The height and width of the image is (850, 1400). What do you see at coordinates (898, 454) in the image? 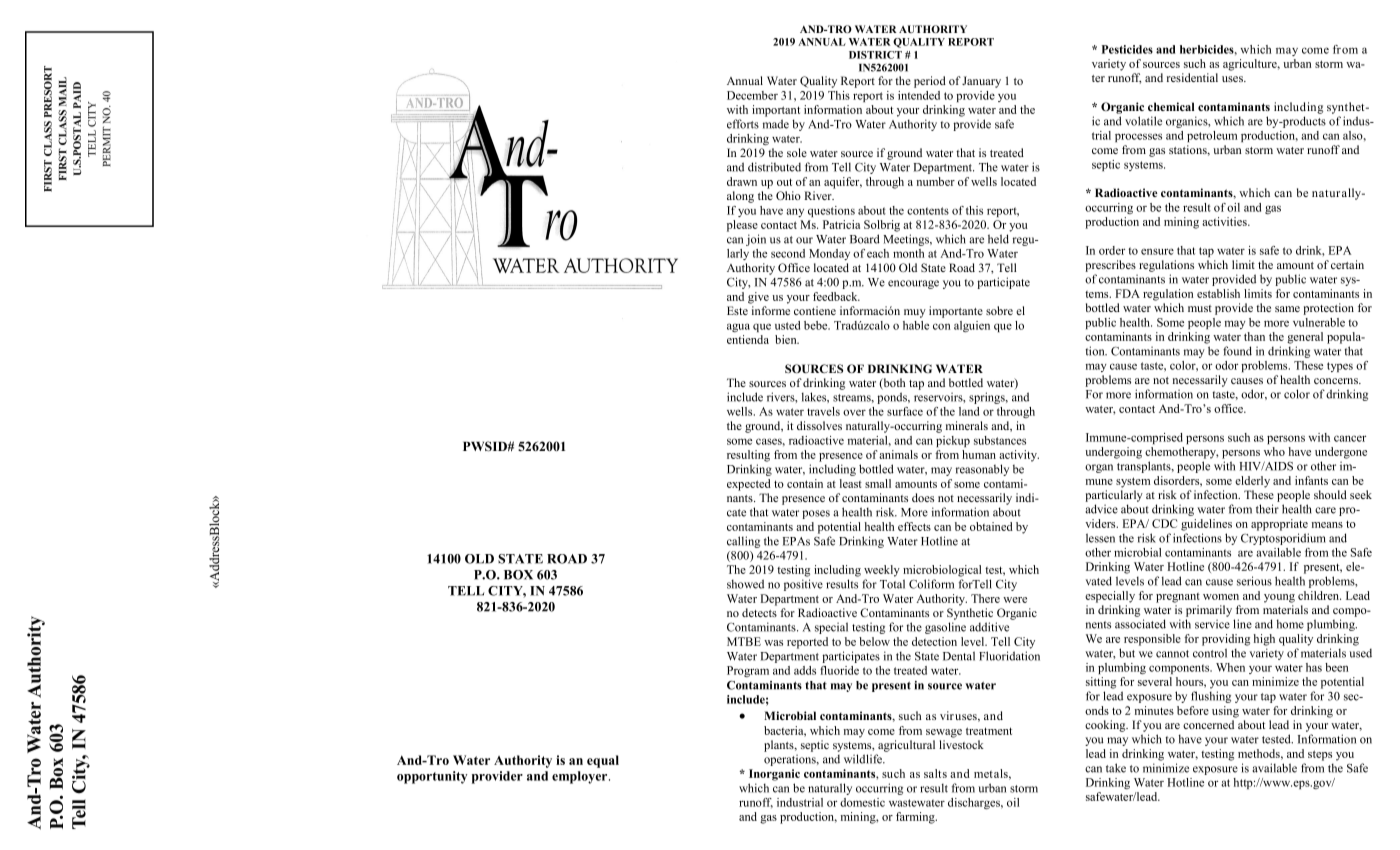
I see `animals` at bounding box center [898, 454].
